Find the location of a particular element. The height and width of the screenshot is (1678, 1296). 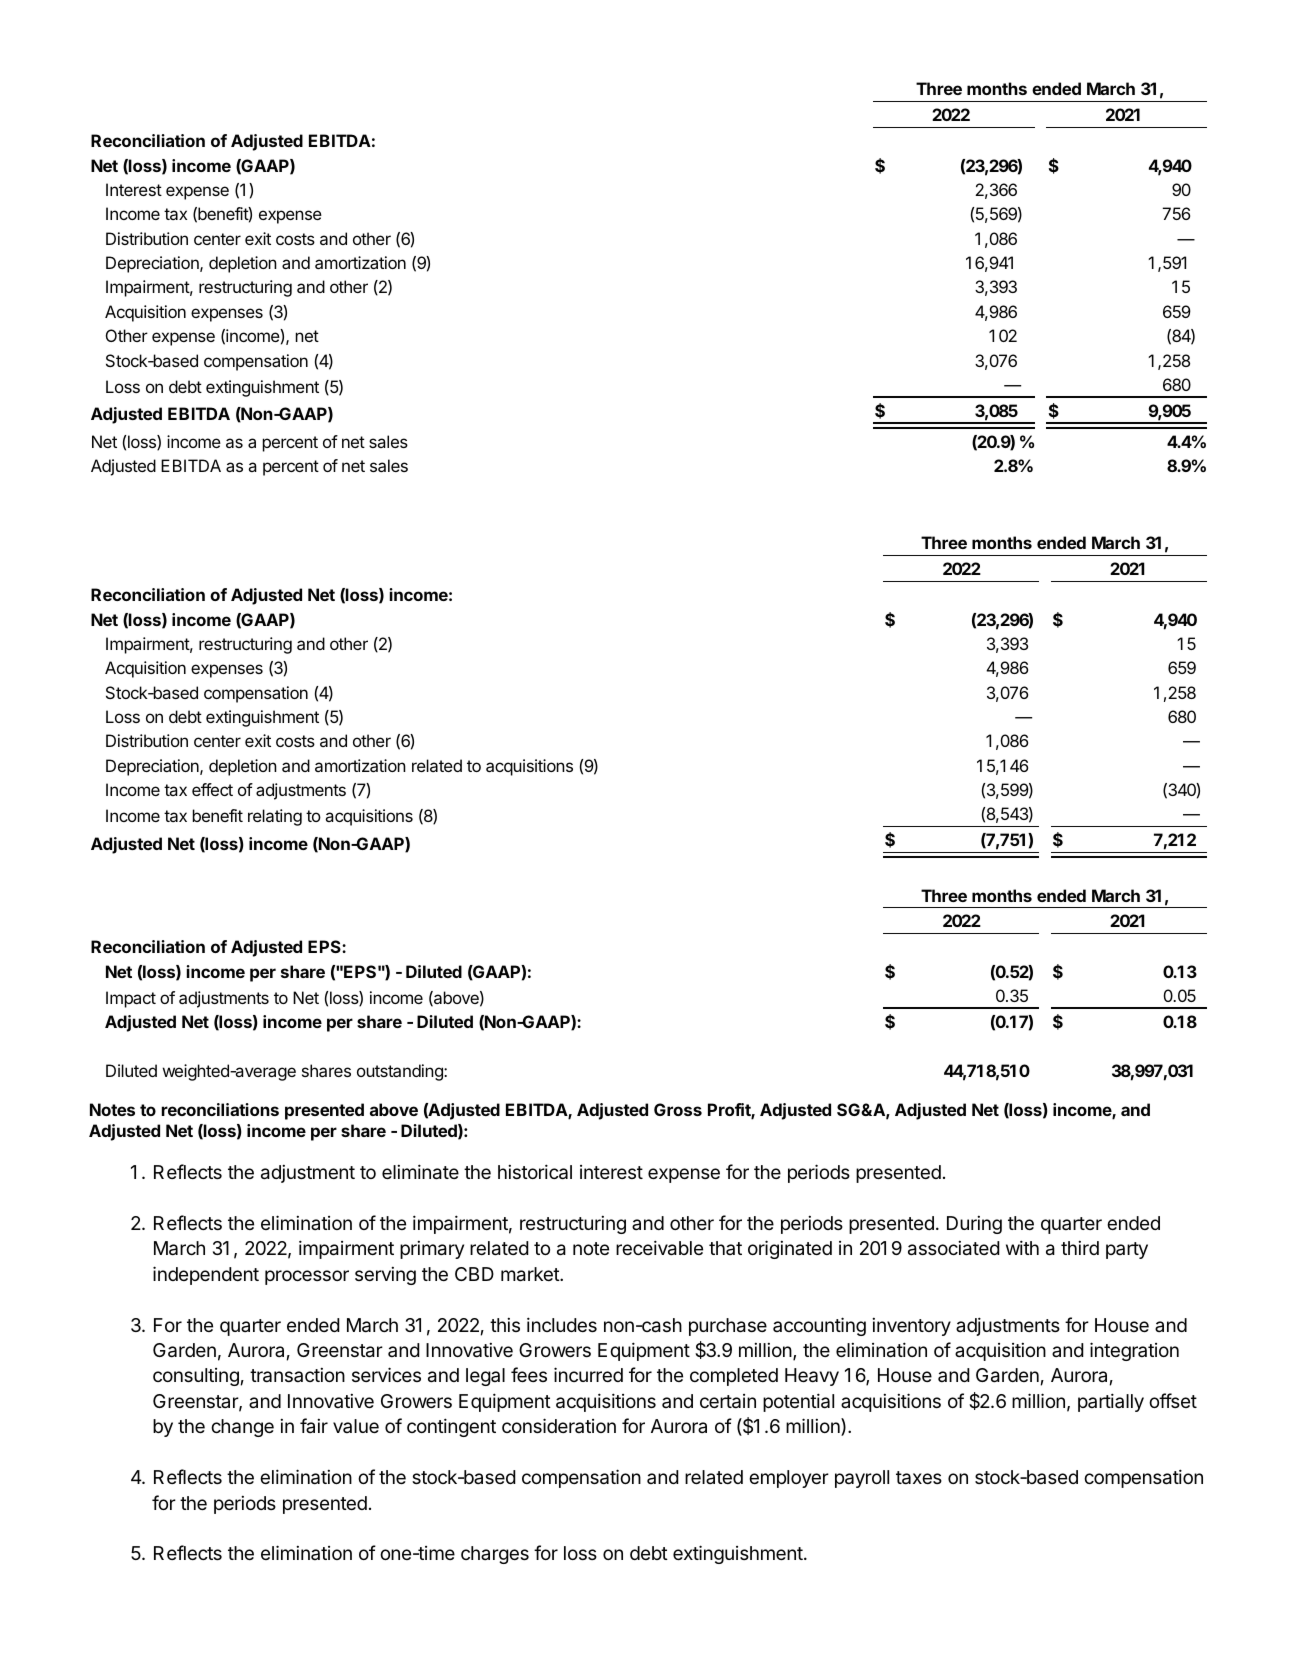

processor is located at coordinates (307, 1277).
